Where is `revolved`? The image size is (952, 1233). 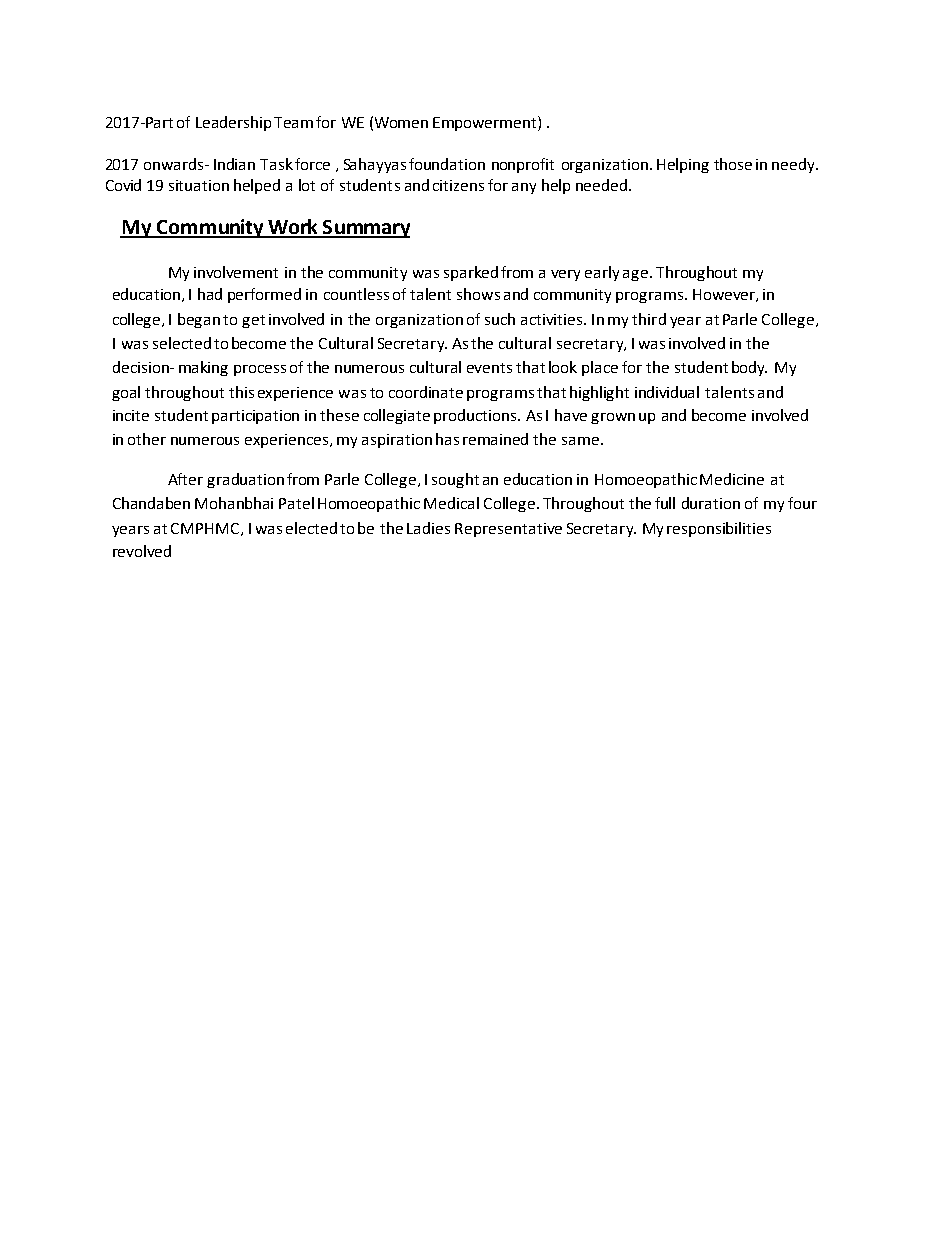 revolved is located at coordinates (142, 551).
